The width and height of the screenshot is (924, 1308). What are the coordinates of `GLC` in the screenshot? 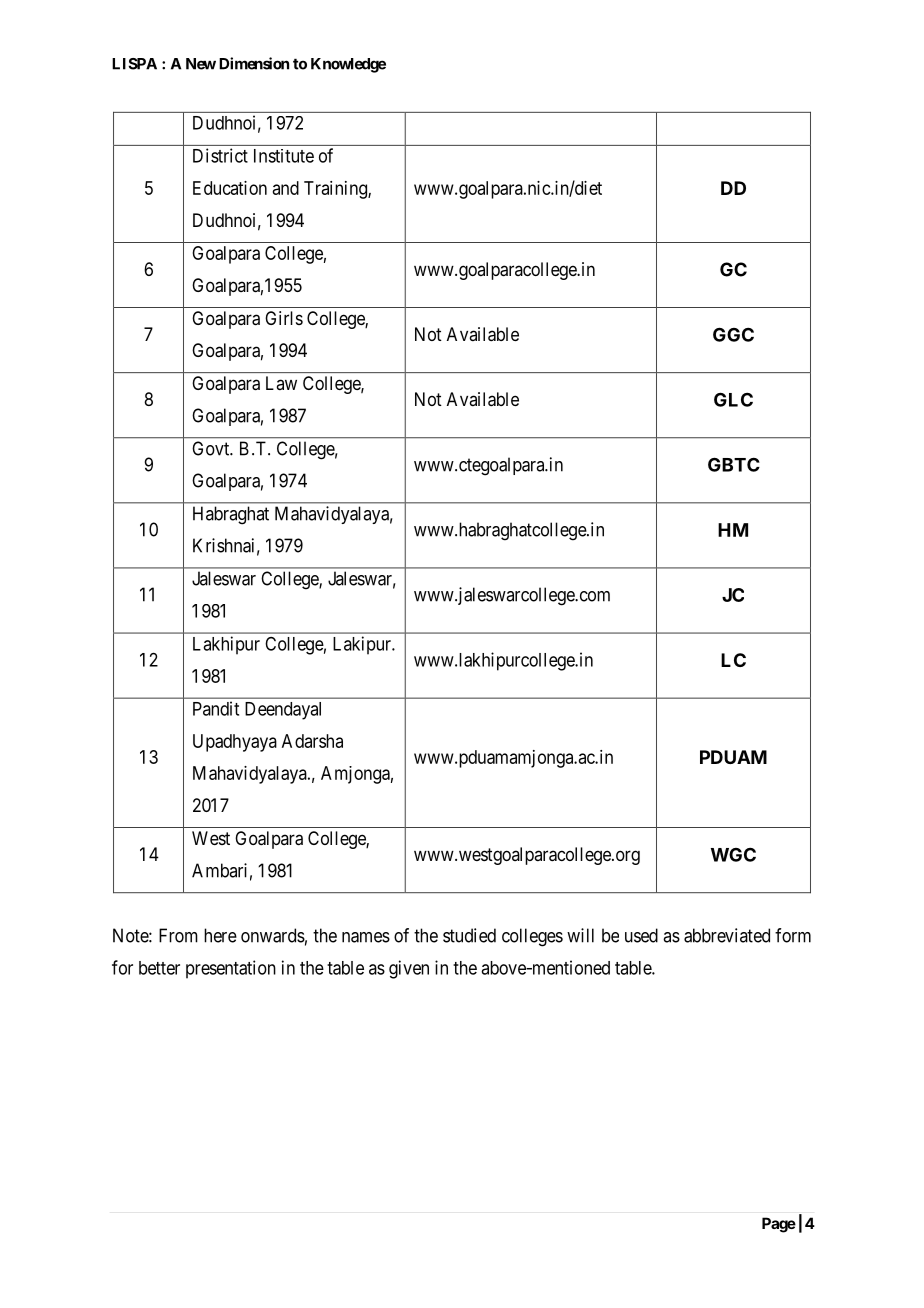 It's located at (733, 399).
